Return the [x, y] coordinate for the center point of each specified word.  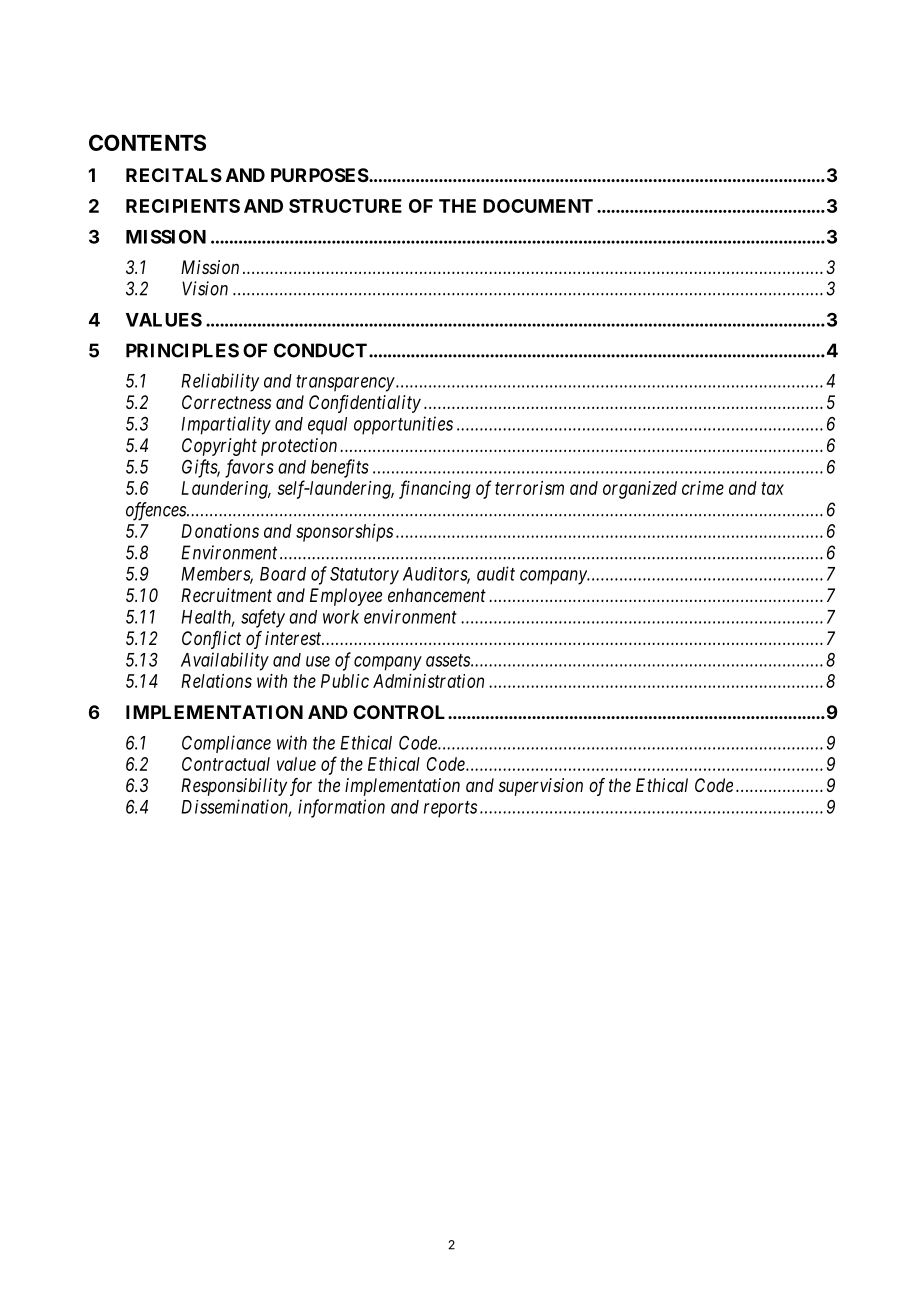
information [341, 808]
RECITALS [174, 175]
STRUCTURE [345, 206]
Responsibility [234, 787]
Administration [428, 681]
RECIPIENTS [183, 206]
